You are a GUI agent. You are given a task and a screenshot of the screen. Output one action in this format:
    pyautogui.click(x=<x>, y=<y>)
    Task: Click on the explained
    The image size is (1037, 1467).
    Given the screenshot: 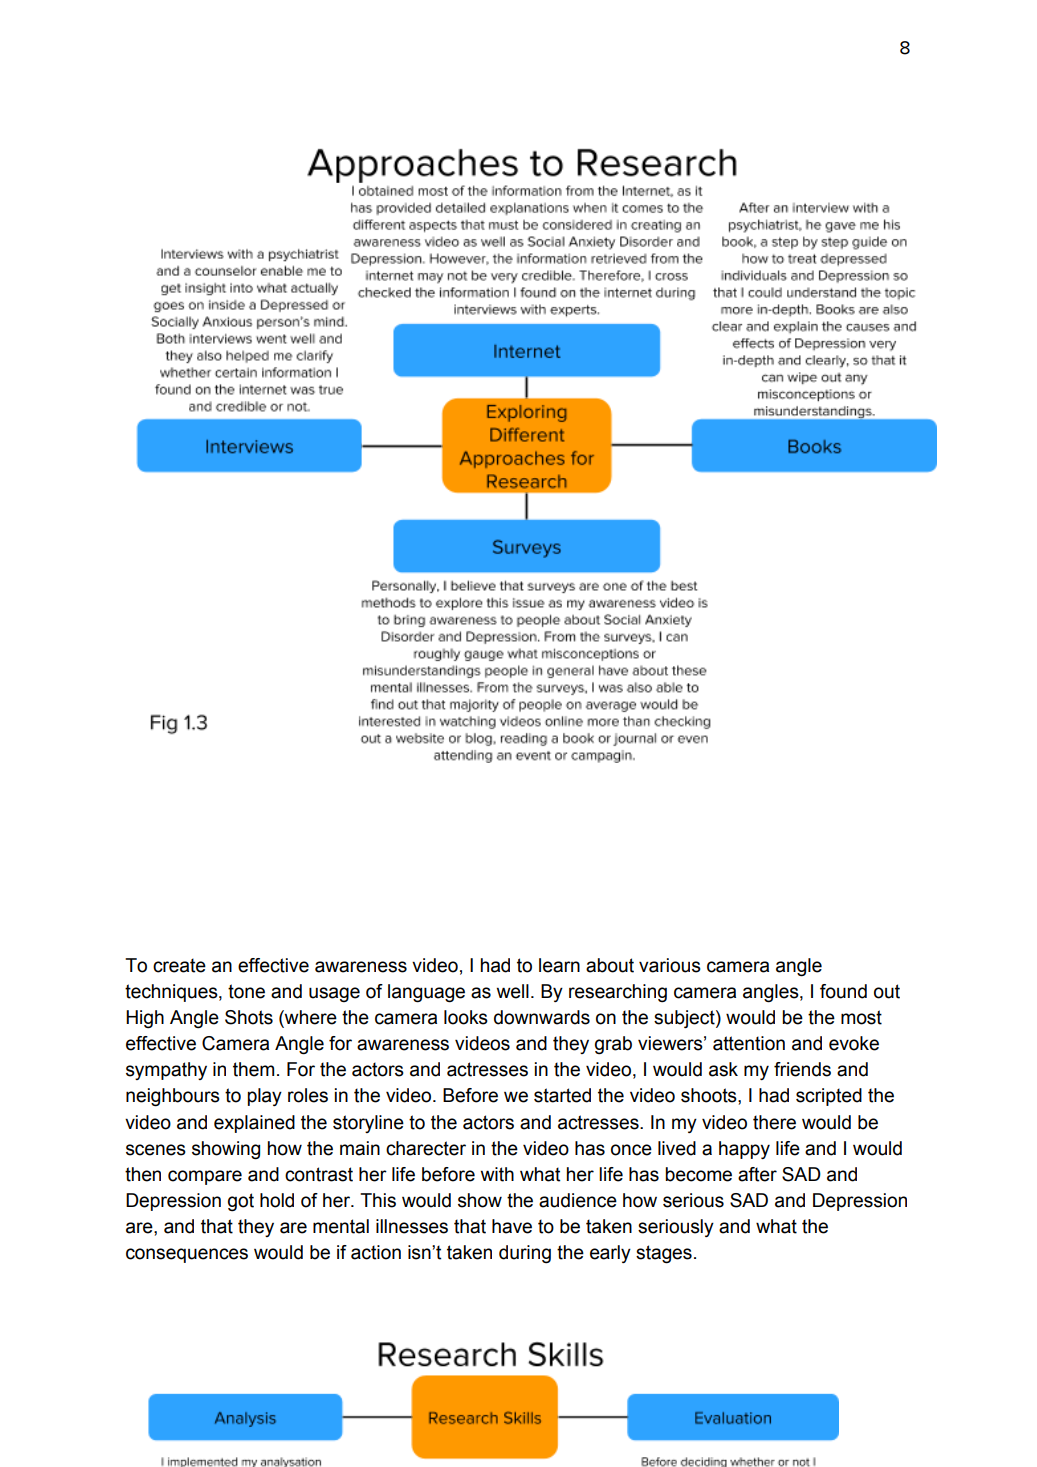 What is the action you would take?
    pyautogui.click(x=254, y=1124)
